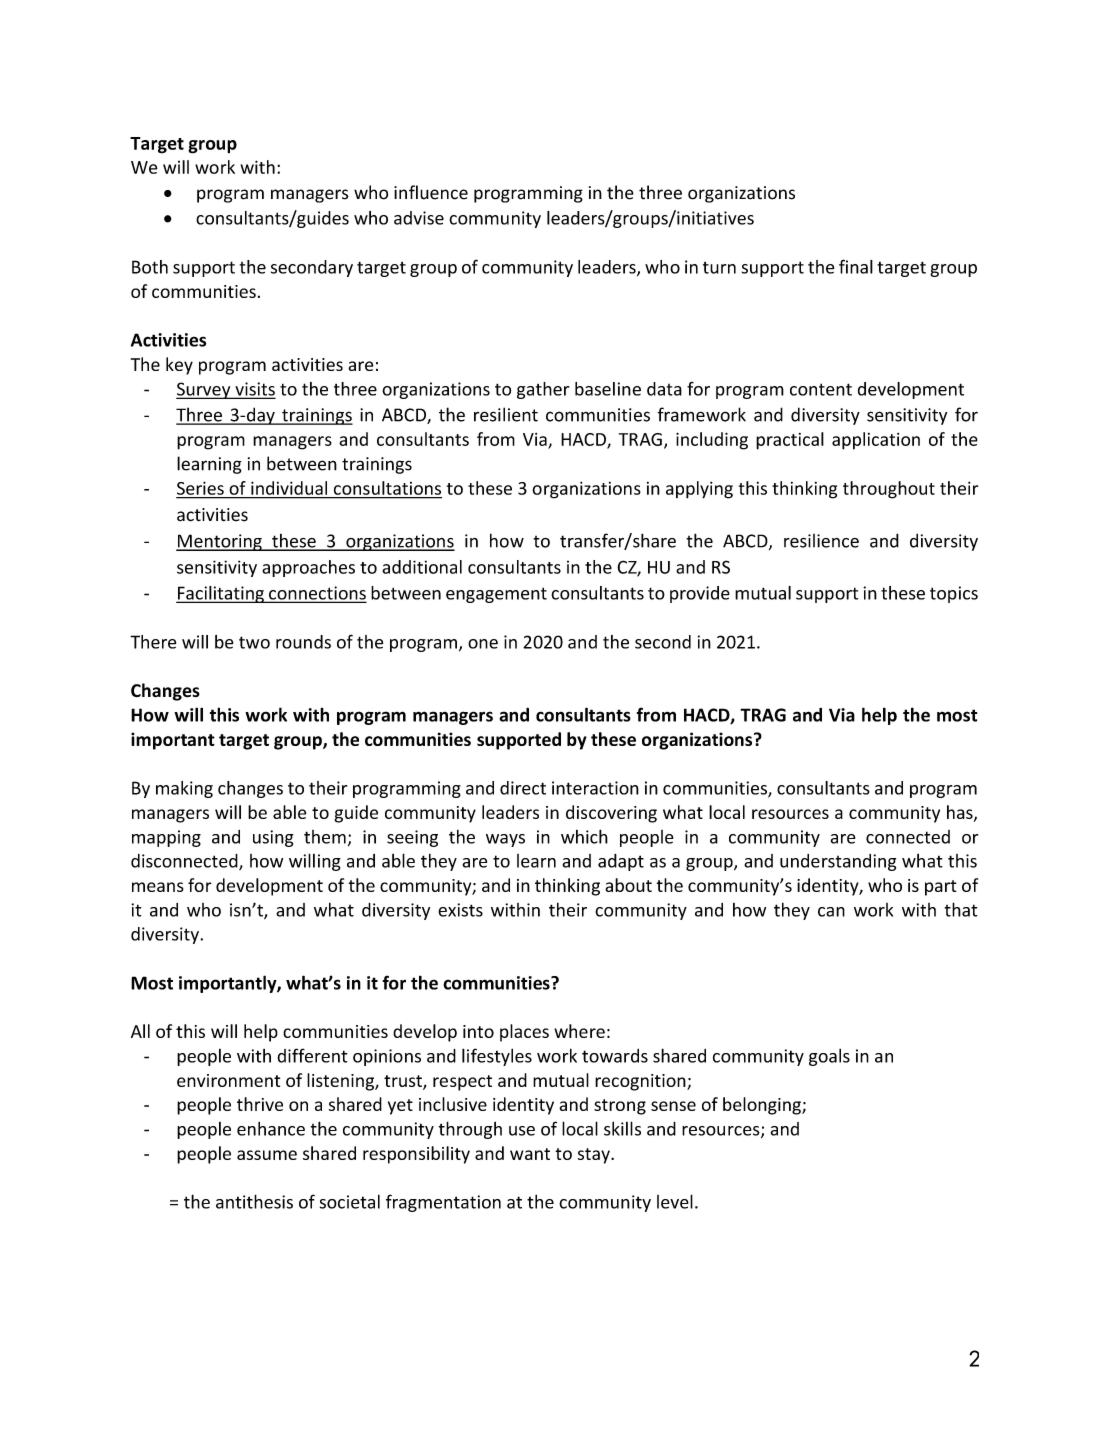 The image size is (1109, 1436). Describe the element at coordinates (267, 1155) in the document. I see `assume` at that location.
